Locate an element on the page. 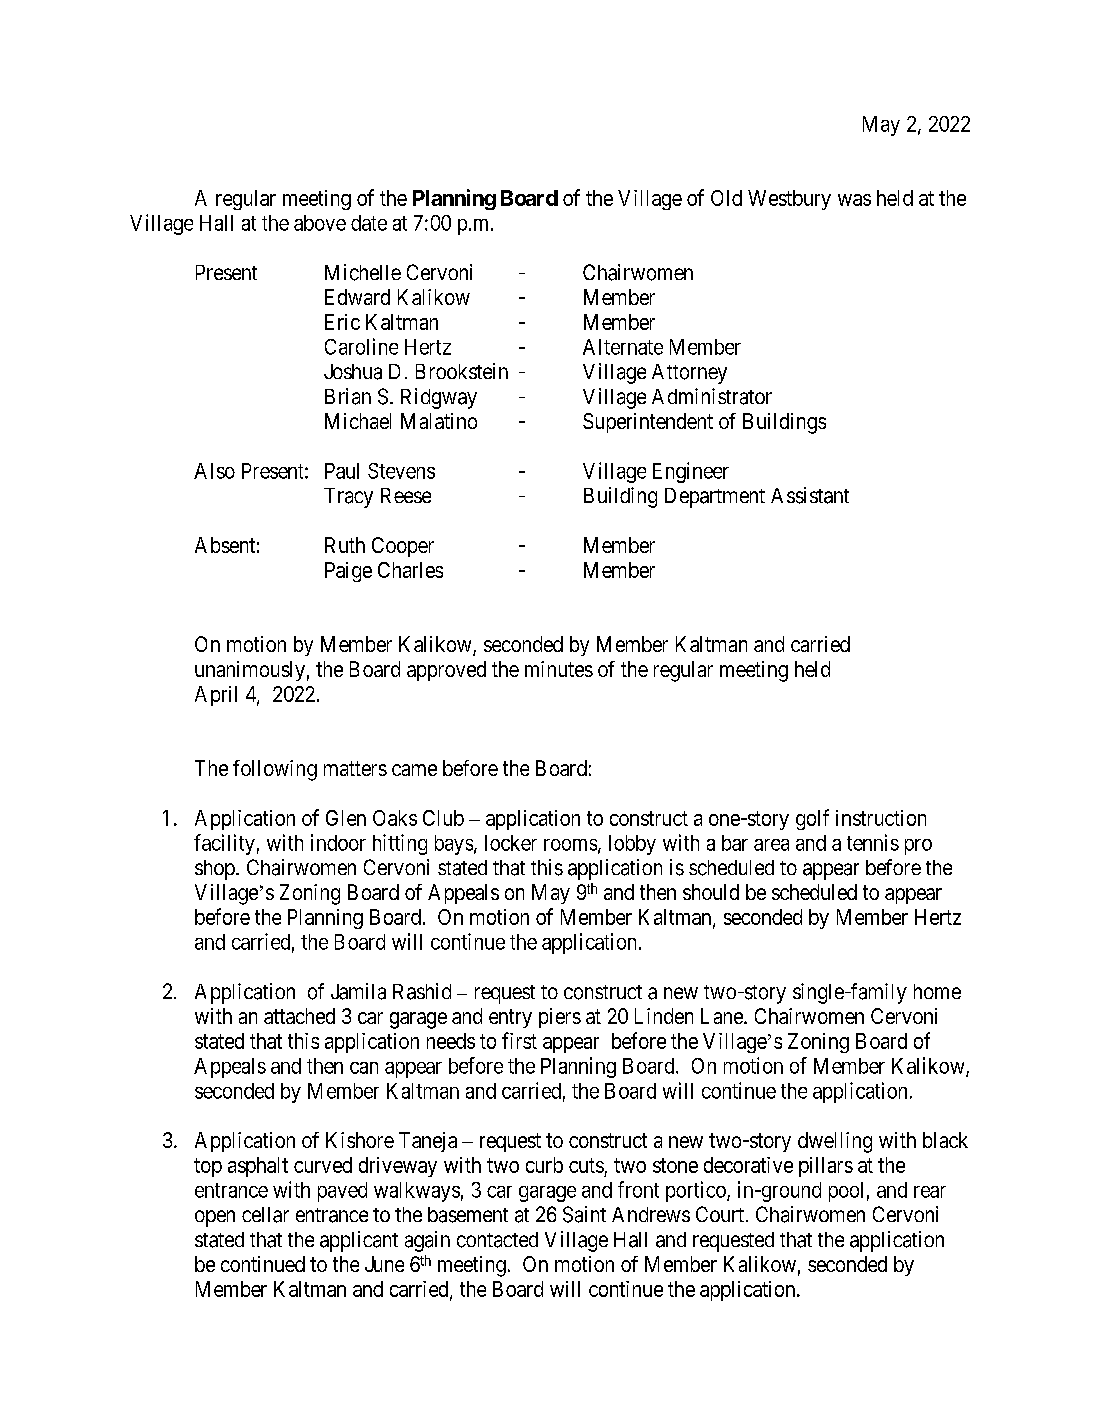 The width and height of the document is (1100, 1423). above is located at coordinates (320, 223).
